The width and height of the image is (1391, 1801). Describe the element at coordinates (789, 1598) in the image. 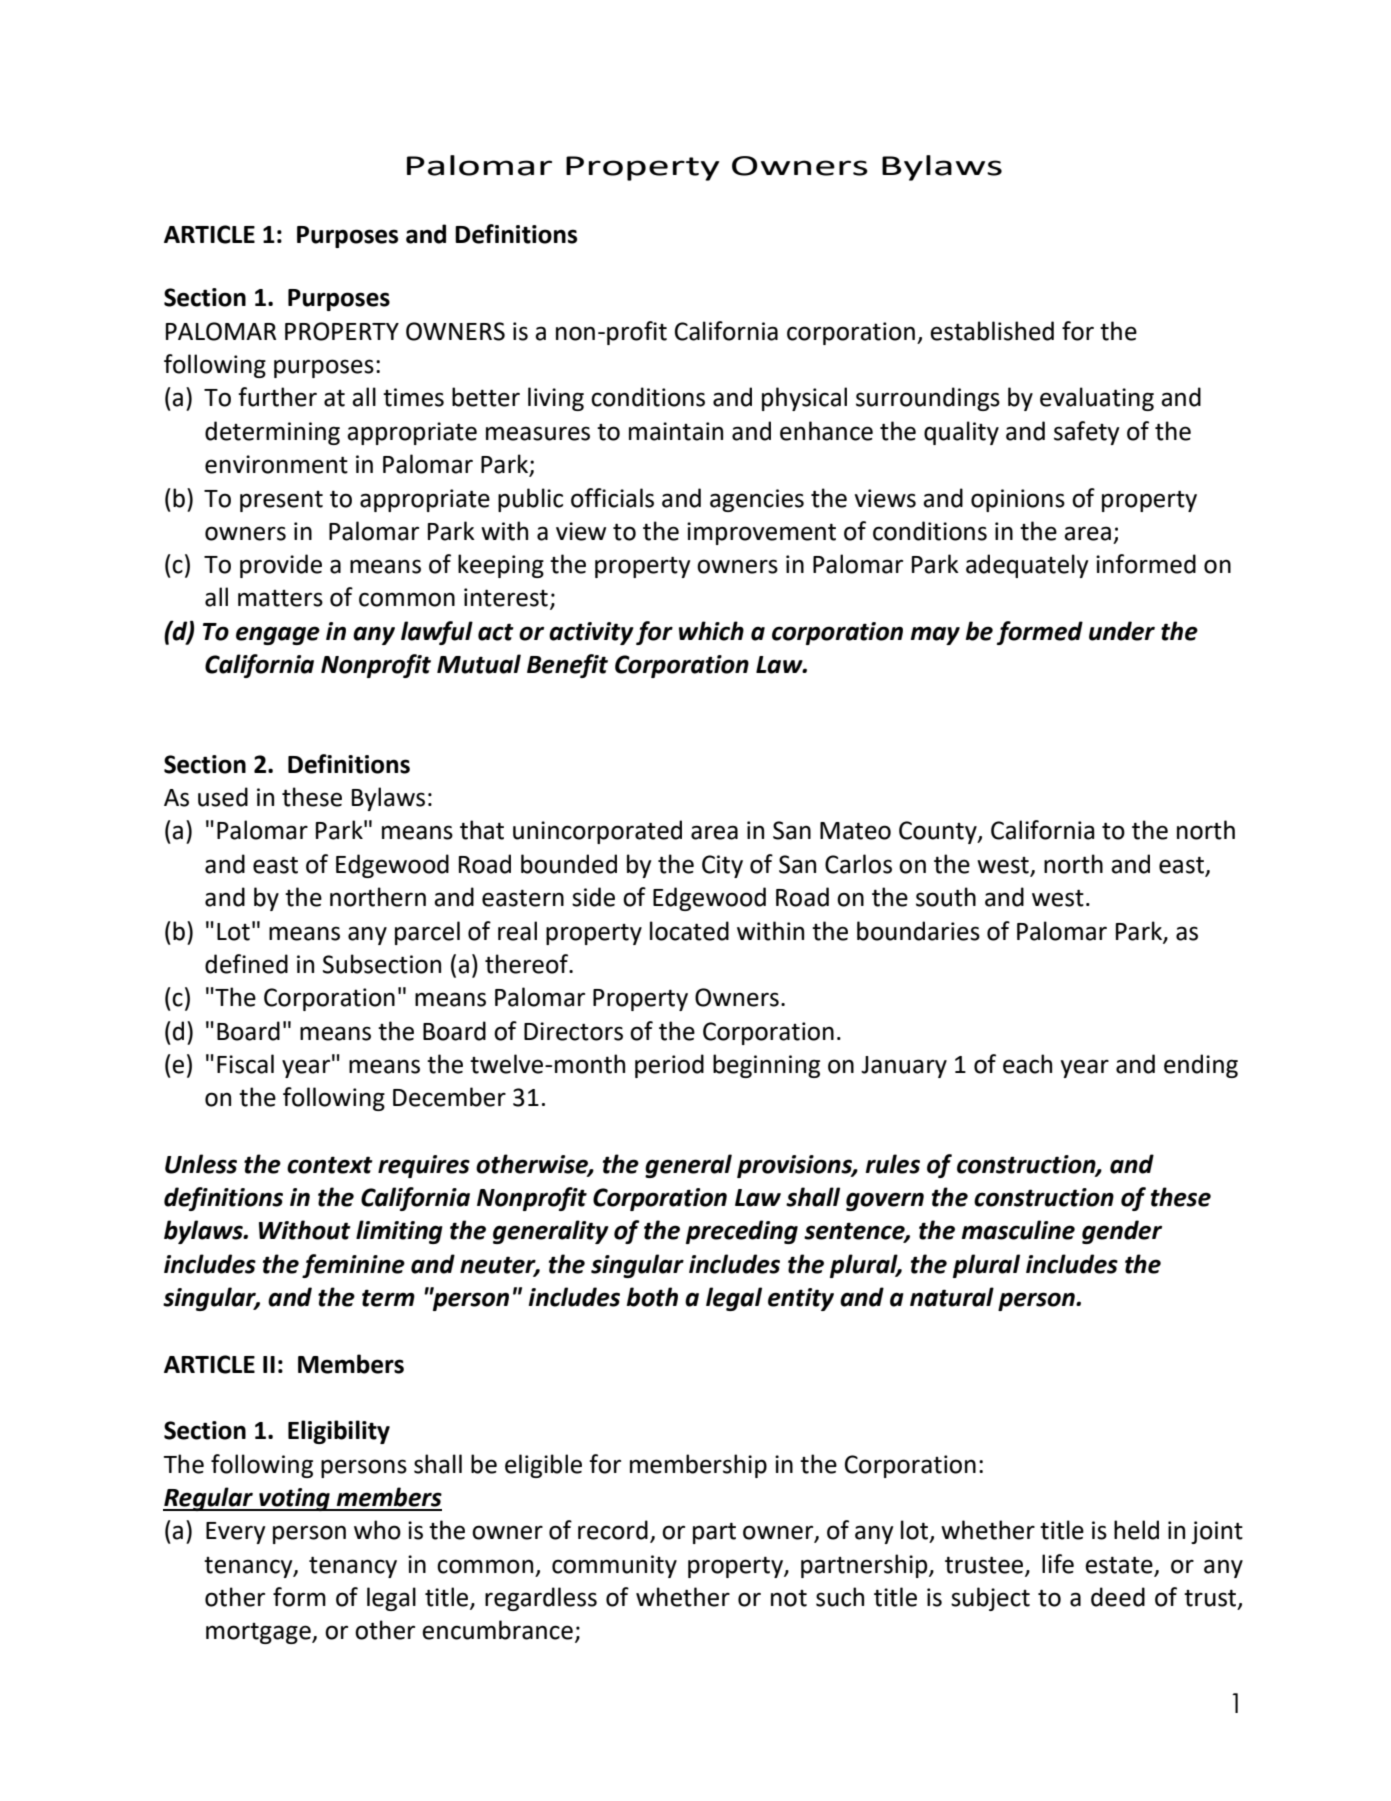

I see `not` at that location.
